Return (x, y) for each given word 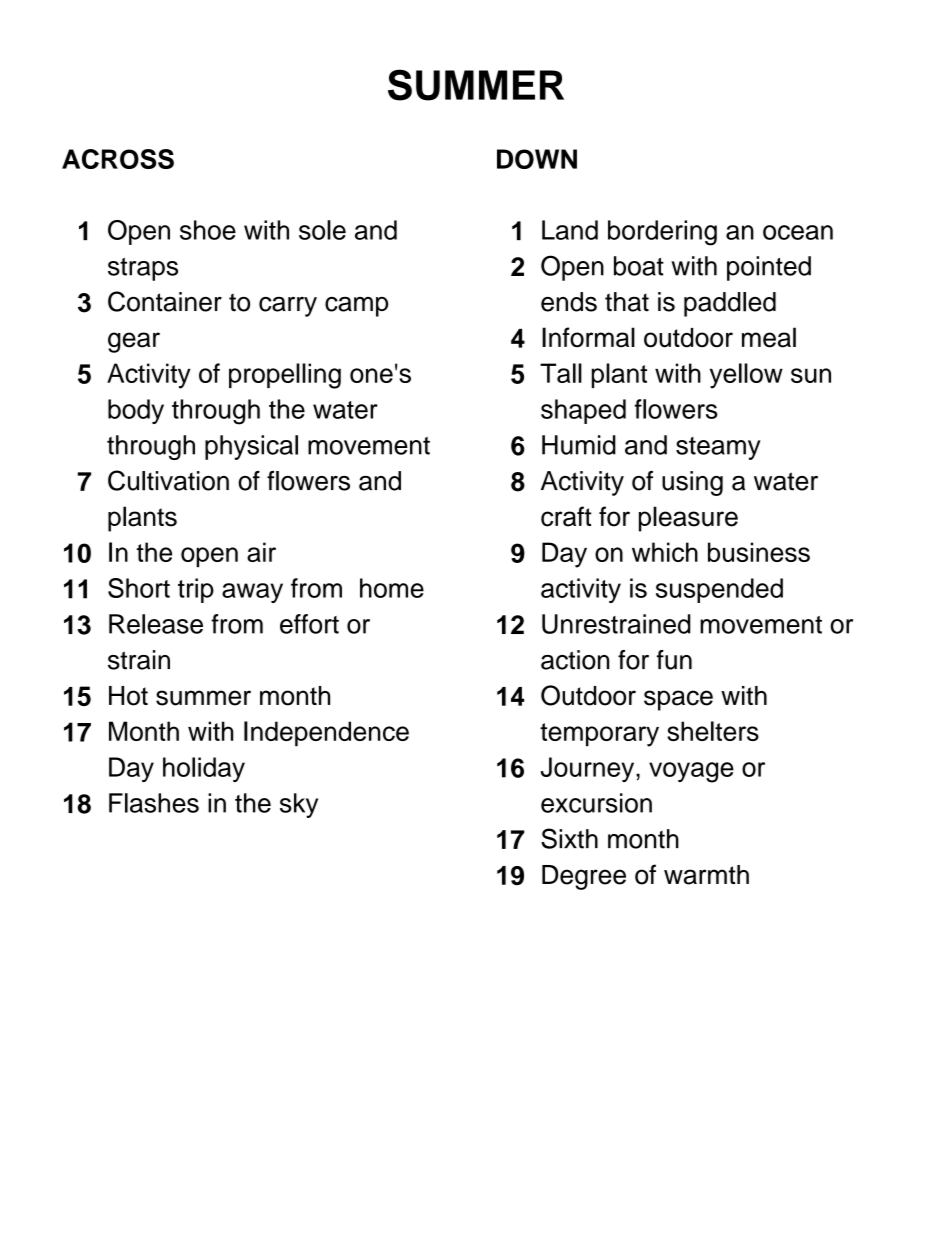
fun (674, 660)
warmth (706, 875)
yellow (746, 376)
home (392, 588)
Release (156, 624)
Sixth (569, 838)
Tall (561, 373)
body (136, 411)
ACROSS (118, 159)
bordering (662, 233)
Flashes (154, 803)
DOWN (537, 159)
